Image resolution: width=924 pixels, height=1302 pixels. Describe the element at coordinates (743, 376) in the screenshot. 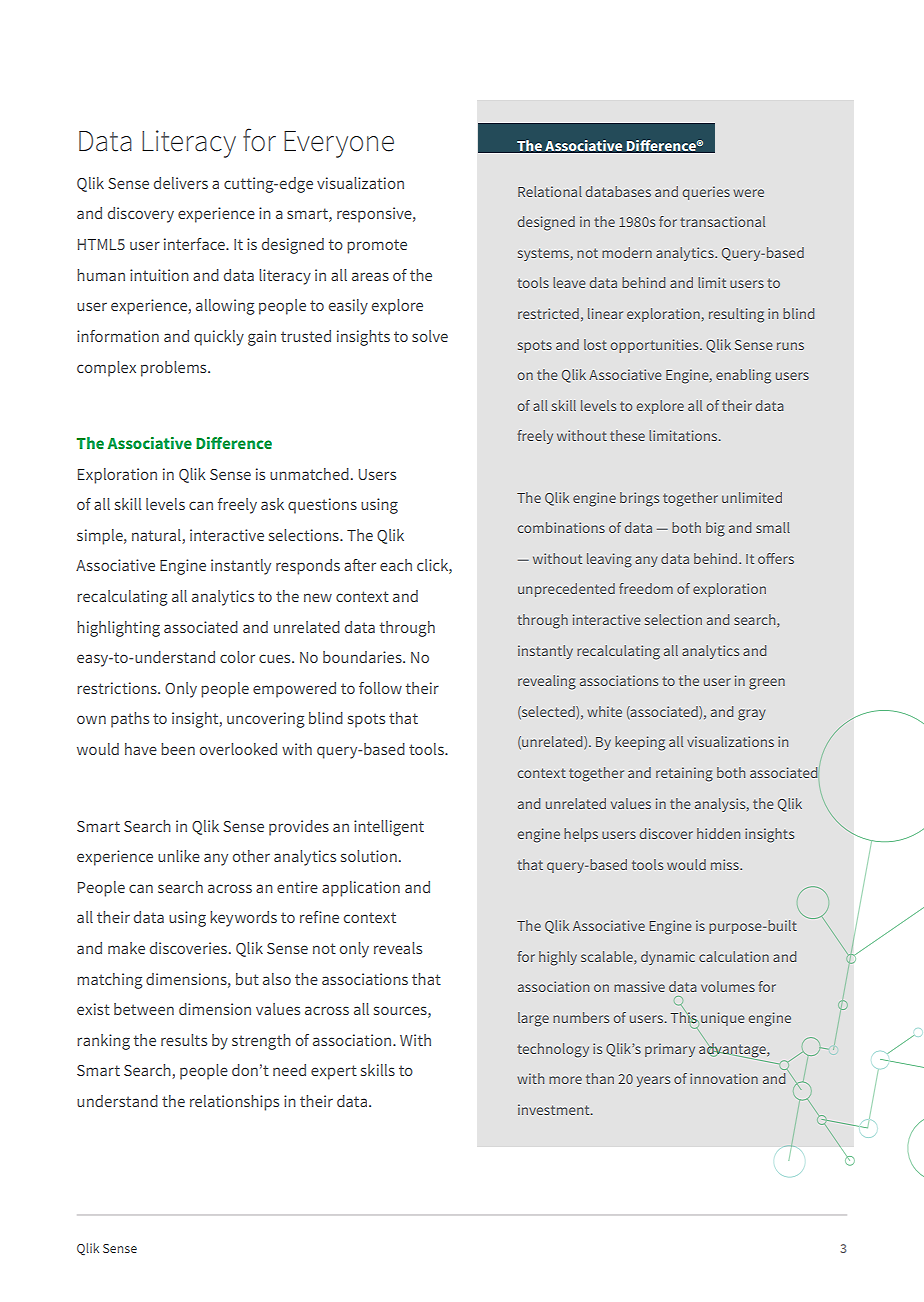

I see `enabling` at that location.
